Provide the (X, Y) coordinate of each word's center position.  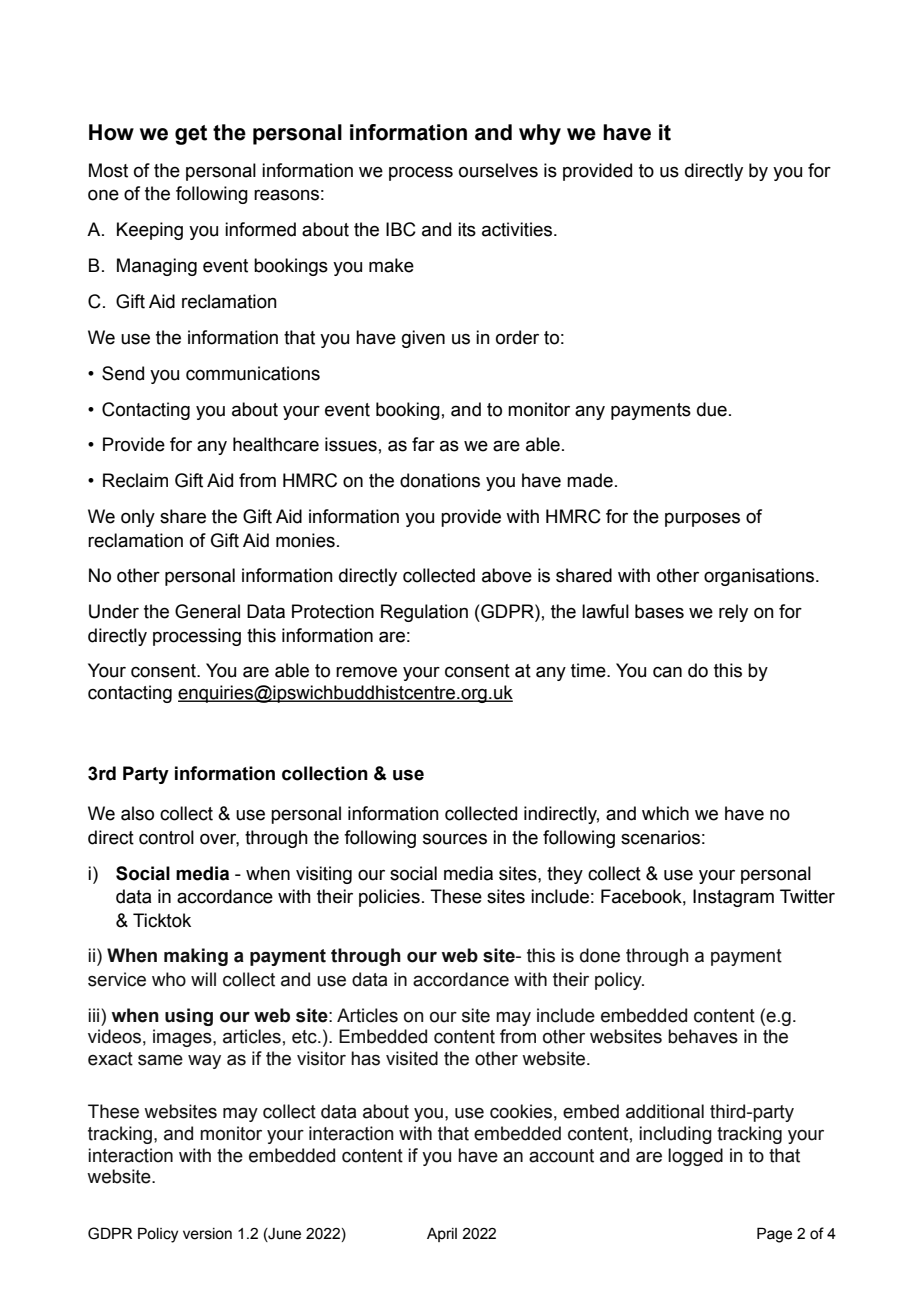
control (166, 837)
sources (455, 839)
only (138, 518)
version (207, 1234)
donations (440, 480)
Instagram (733, 898)
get (191, 135)
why (540, 134)
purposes (702, 519)
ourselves (498, 170)
